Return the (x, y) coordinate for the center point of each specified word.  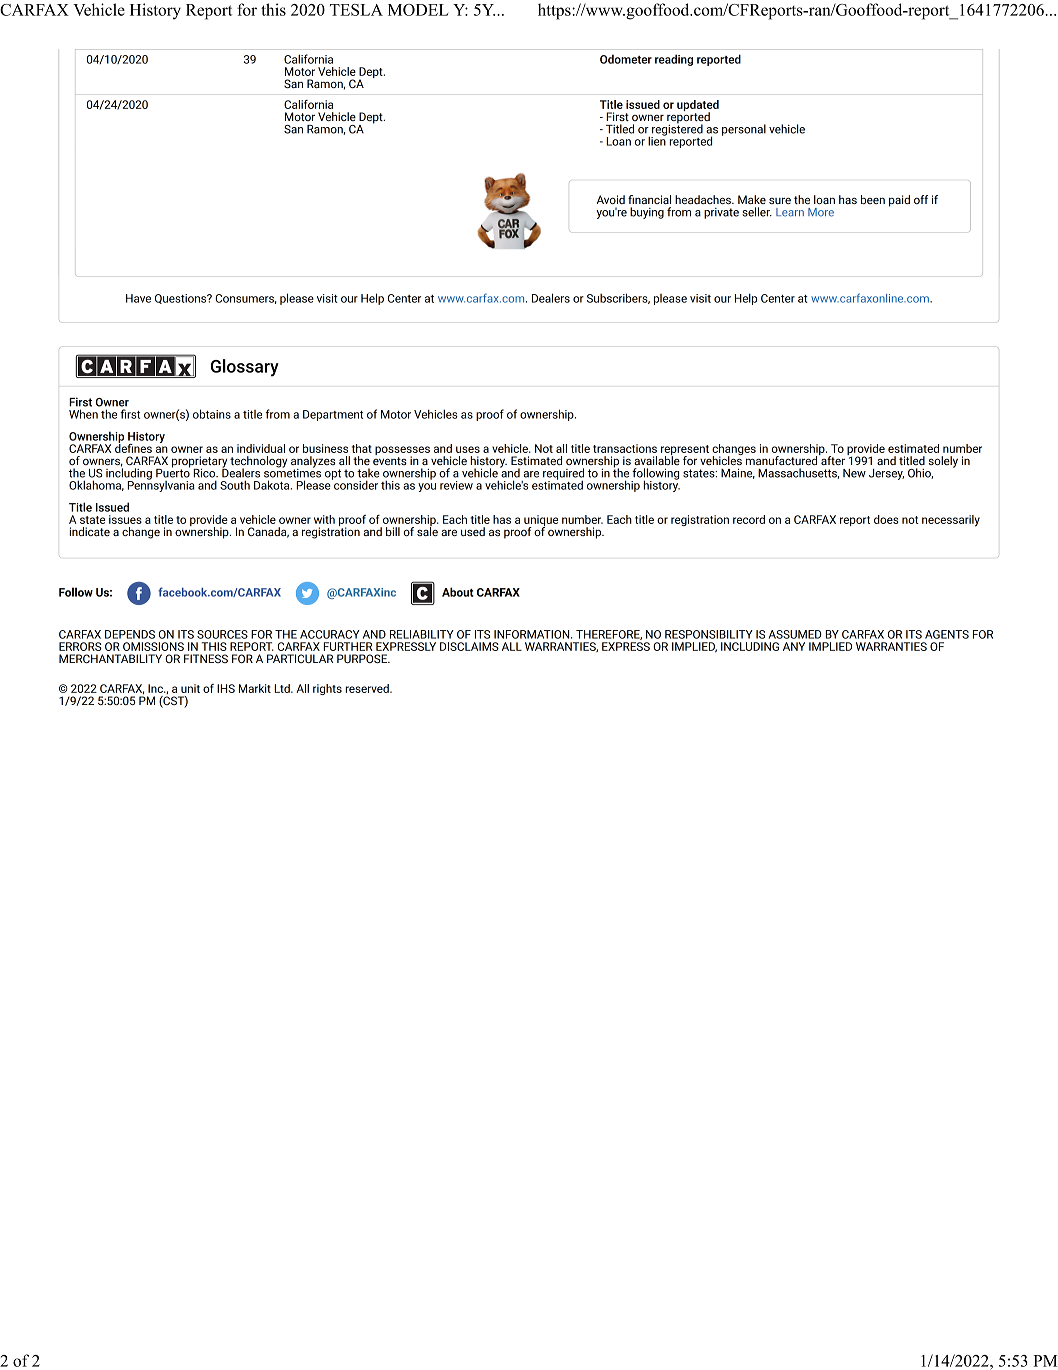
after (832, 459)
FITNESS (206, 658)
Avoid (611, 199)
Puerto (173, 472)
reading (674, 60)
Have (138, 298)
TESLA (356, 10)
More (821, 212)
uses (468, 449)
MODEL (418, 10)
